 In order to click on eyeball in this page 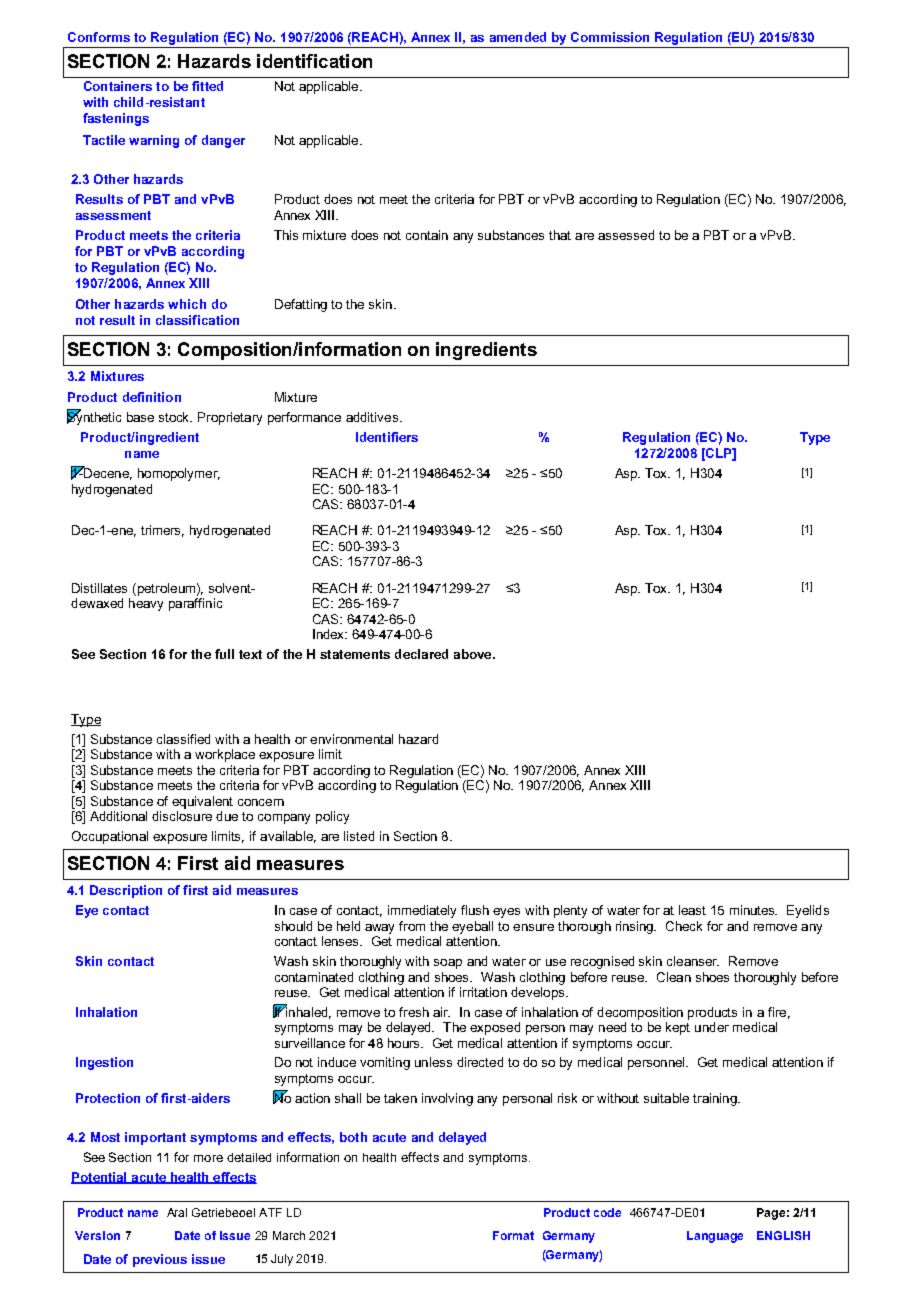, I will do `click(472, 927)`.
